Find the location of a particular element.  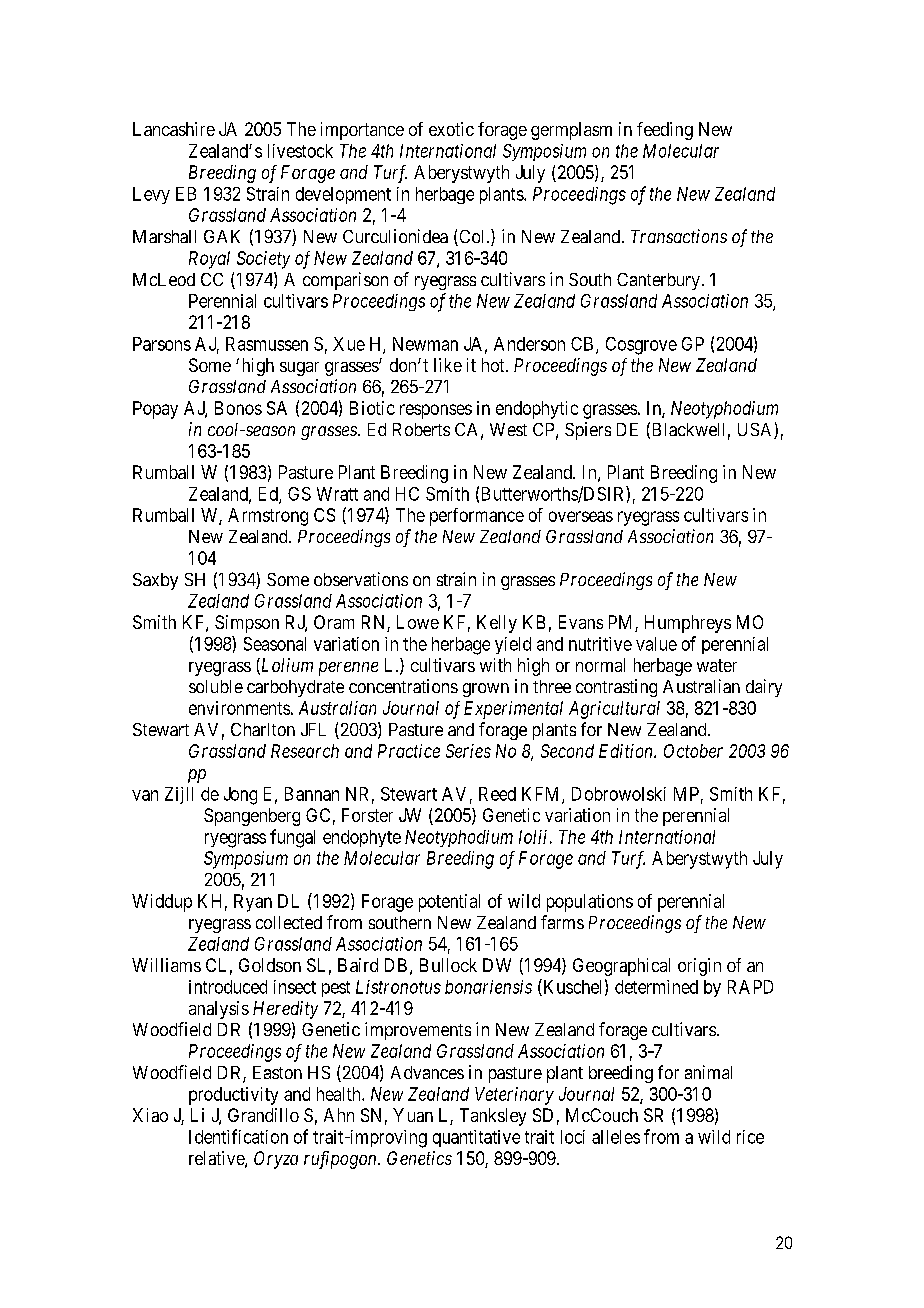

Cosgrove is located at coordinates (641, 346).
